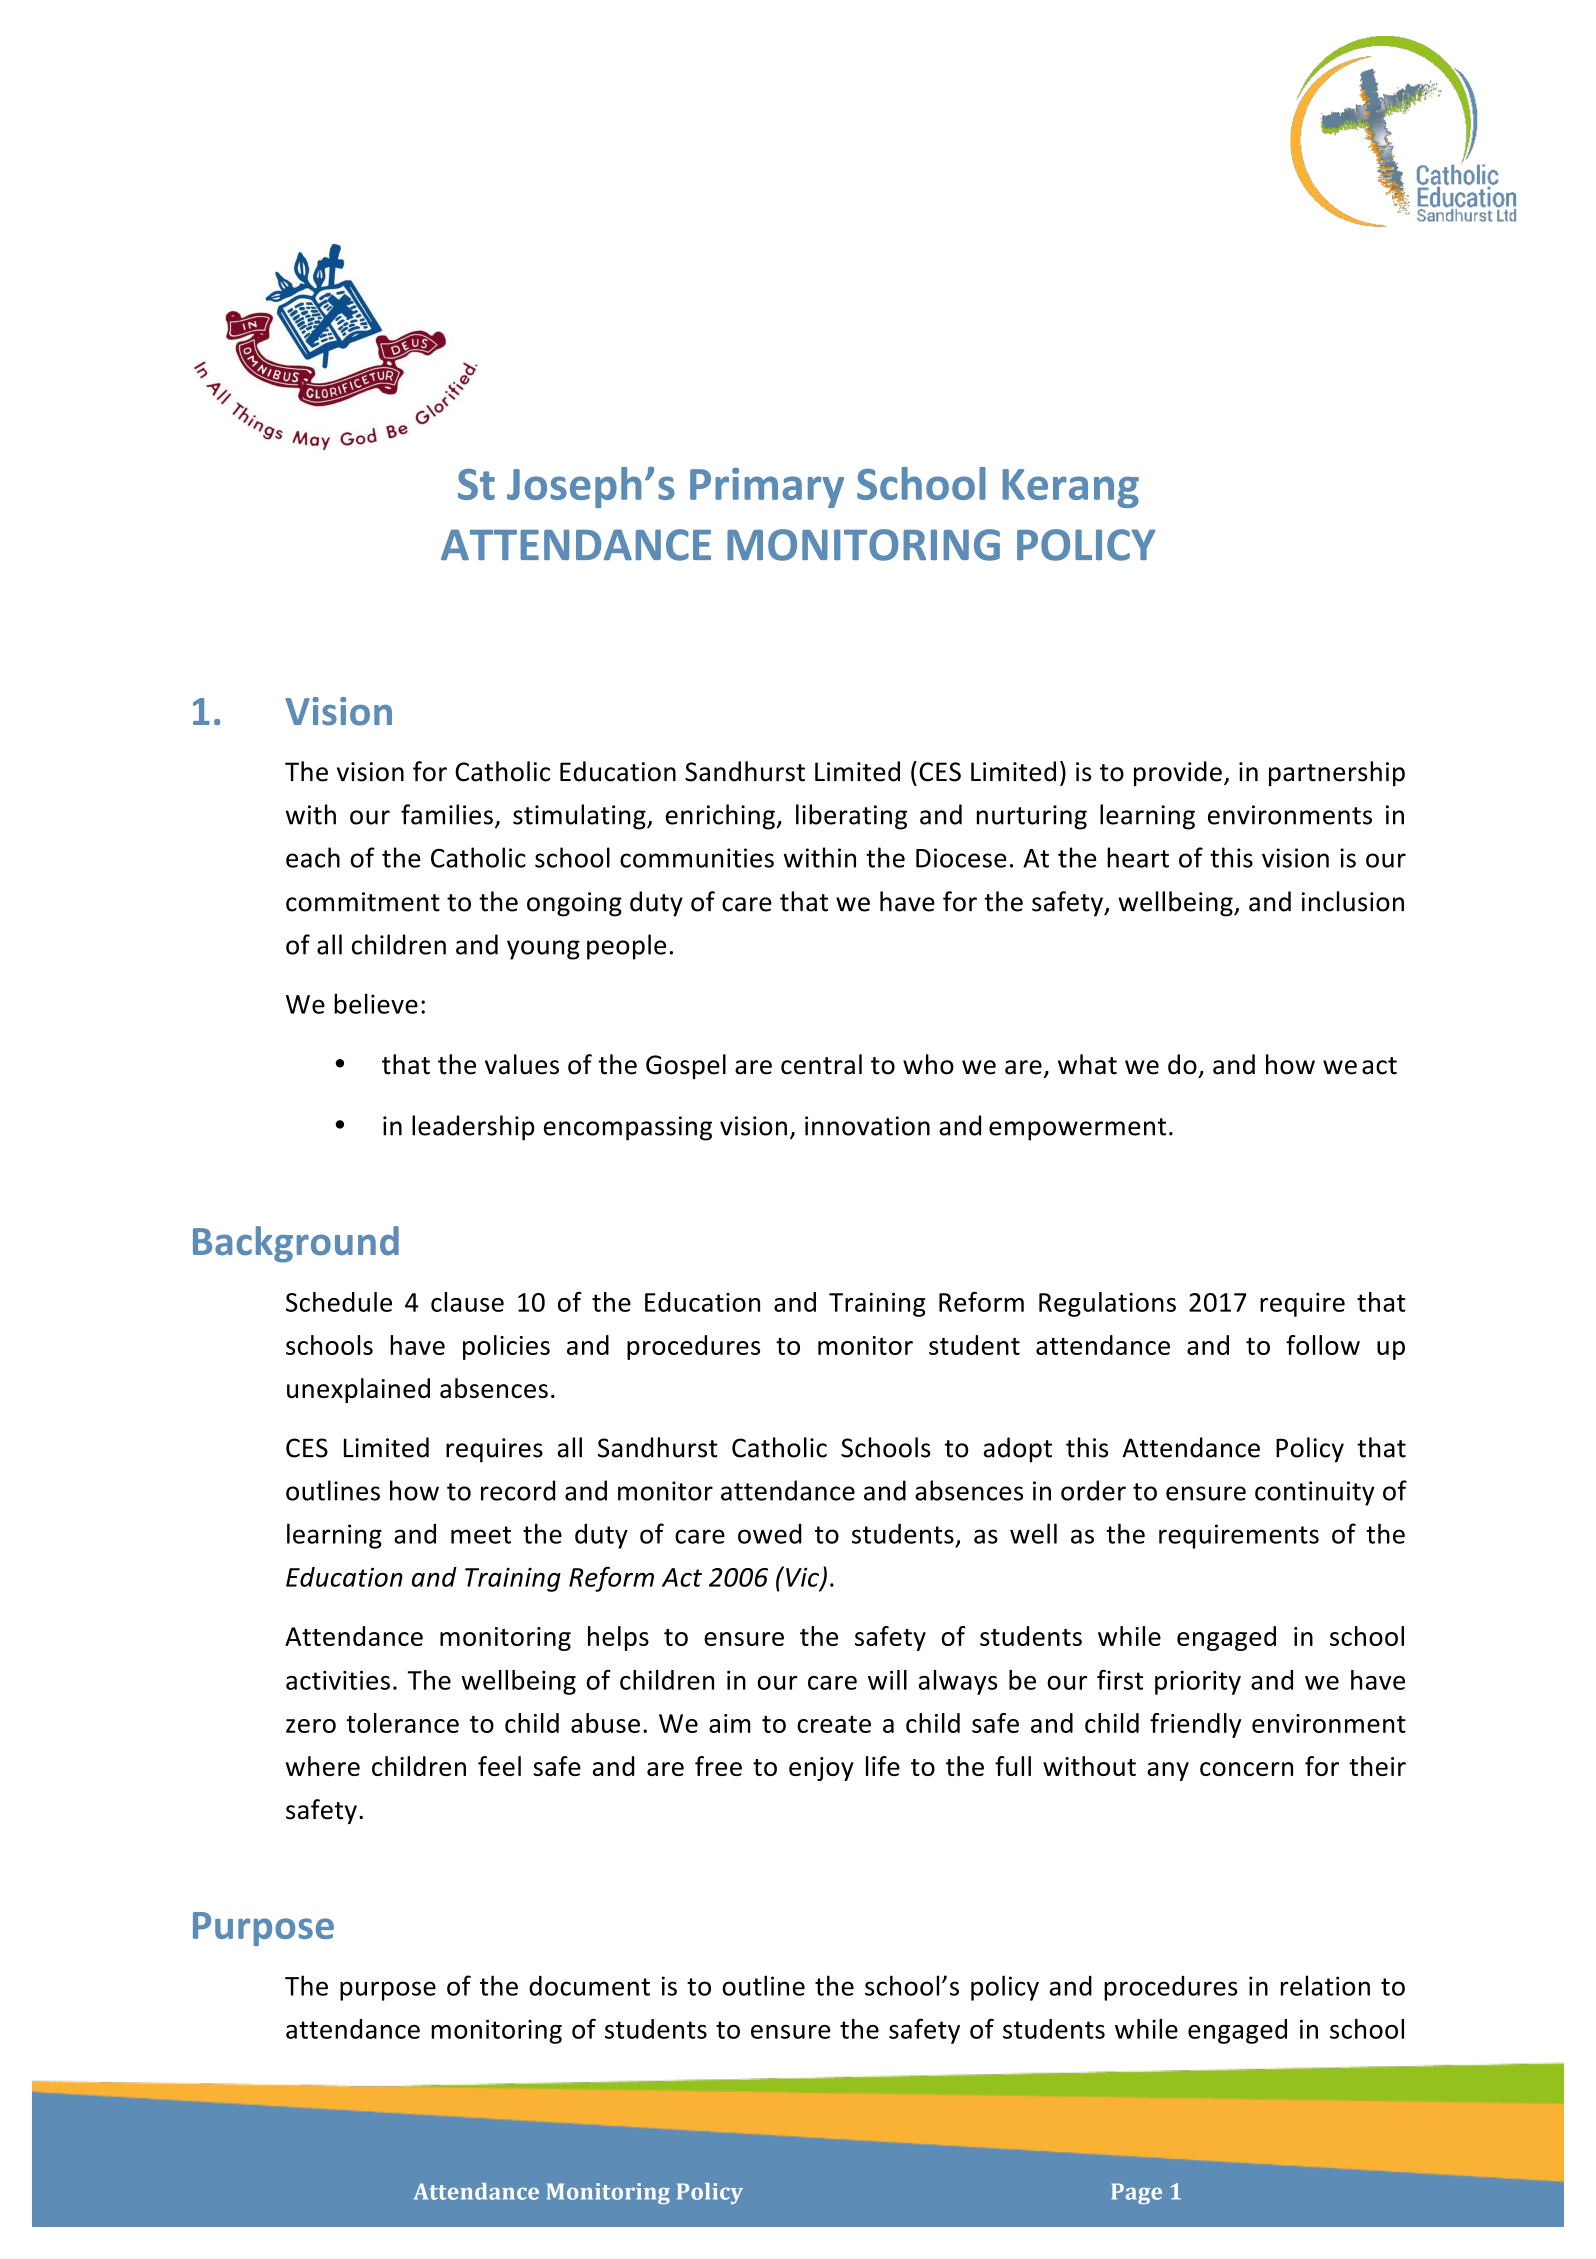  What do you see at coordinates (1017, 1450) in the page?
I see `adopt` at bounding box center [1017, 1450].
